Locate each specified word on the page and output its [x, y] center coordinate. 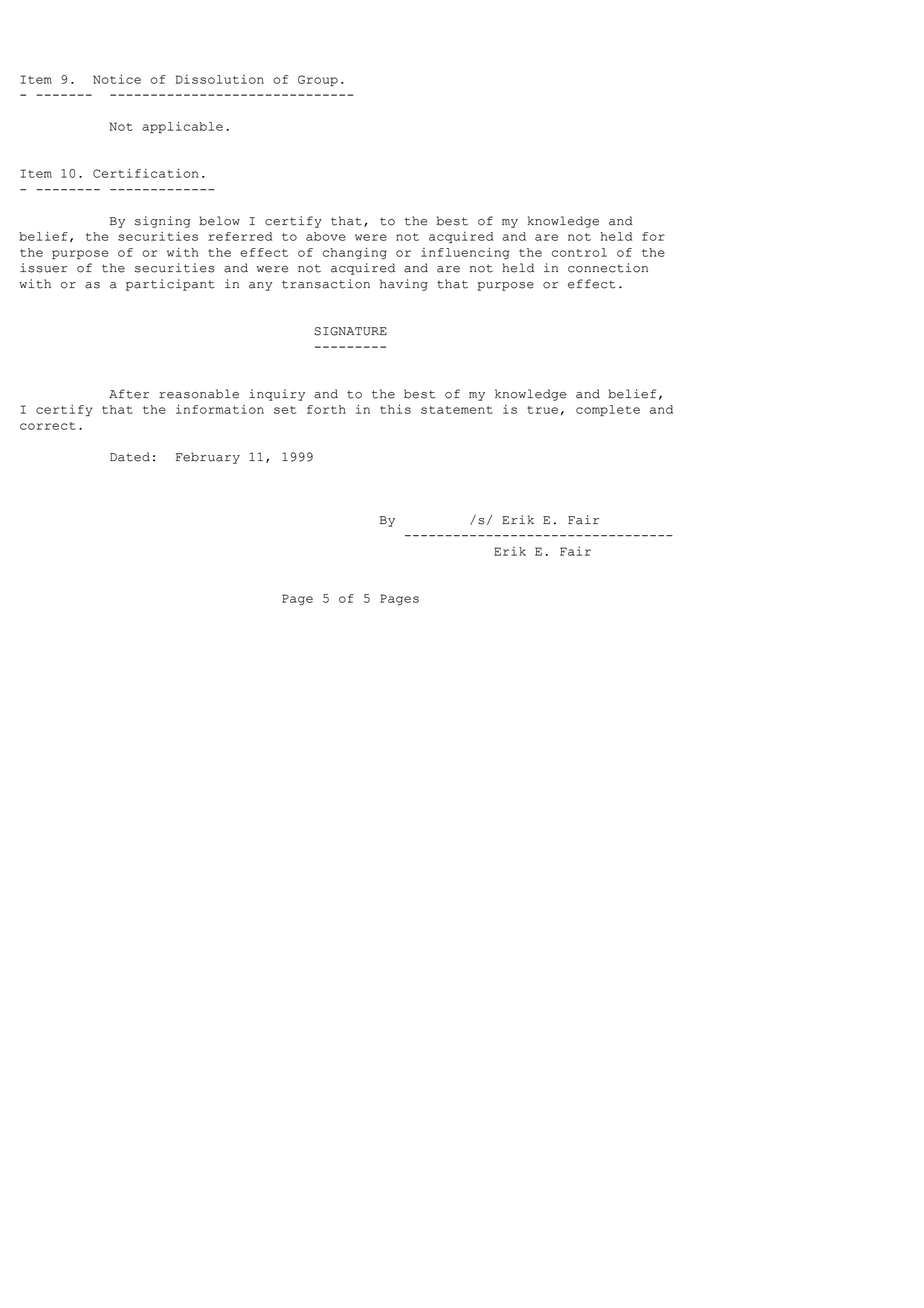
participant [170, 285]
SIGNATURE [350, 331]
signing [163, 222]
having [404, 285]
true [542, 410]
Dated [130, 457]
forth [326, 409]
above [326, 236]
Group [318, 80]
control [579, 252]
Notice [117, 79]
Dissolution [220, 79]
